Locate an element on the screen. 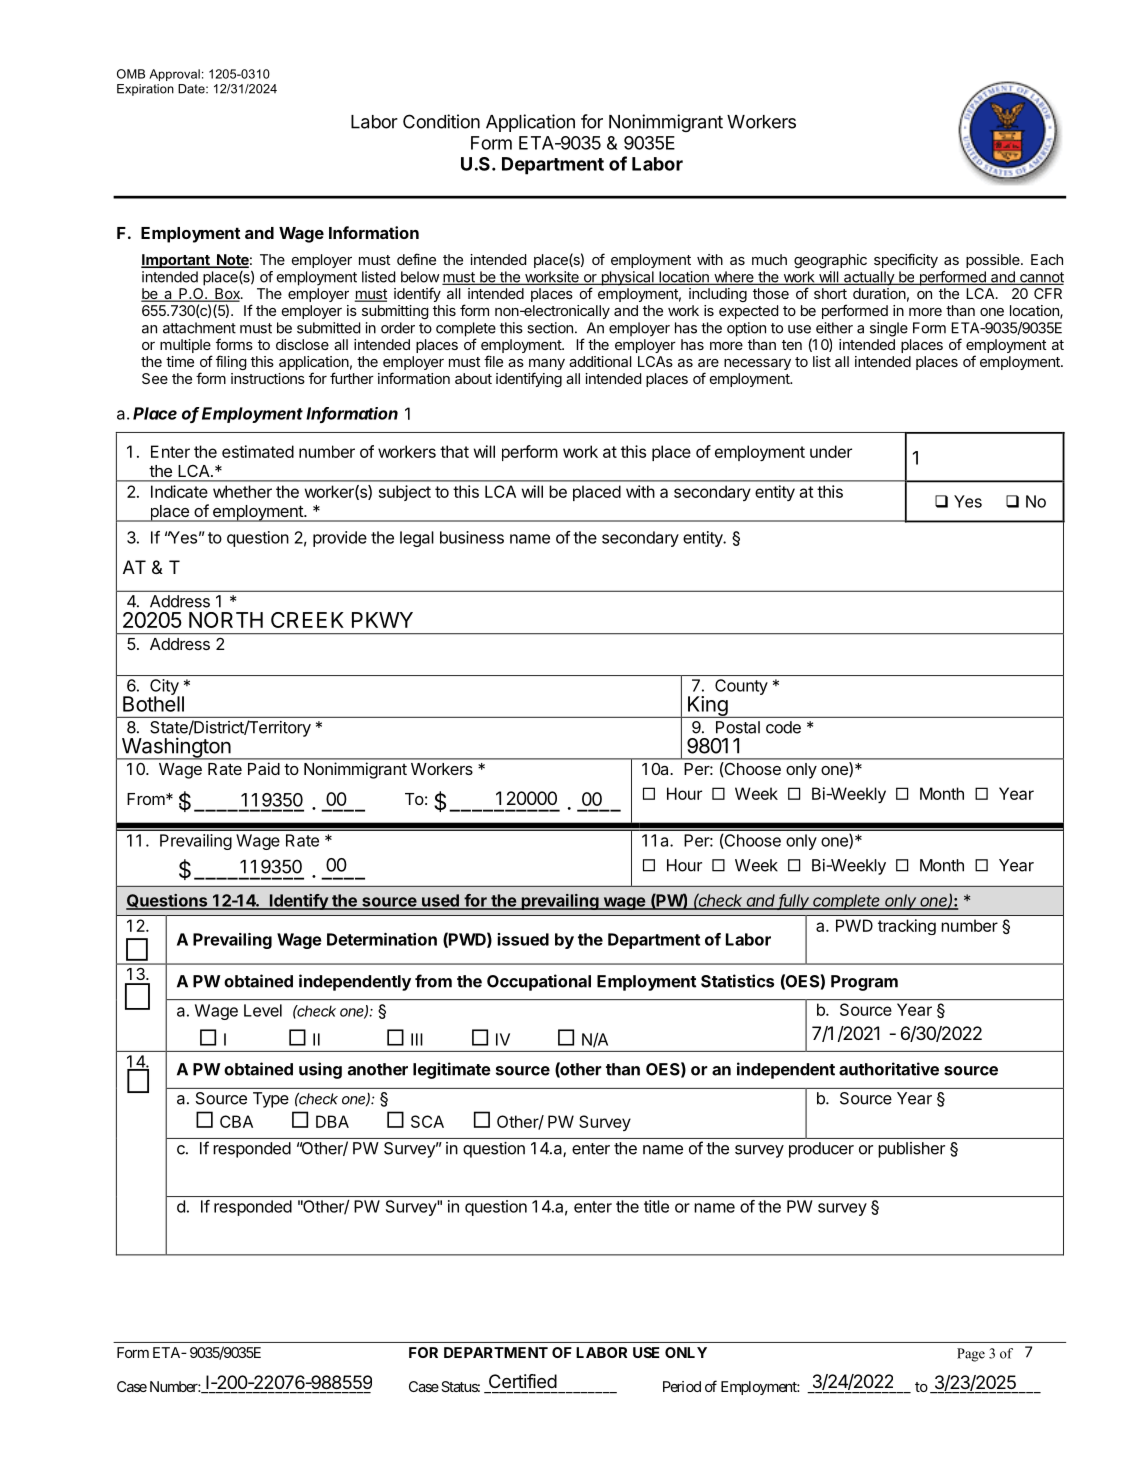 The image size is (1130, 1462). Level is located at coordinates (263, 1010).
